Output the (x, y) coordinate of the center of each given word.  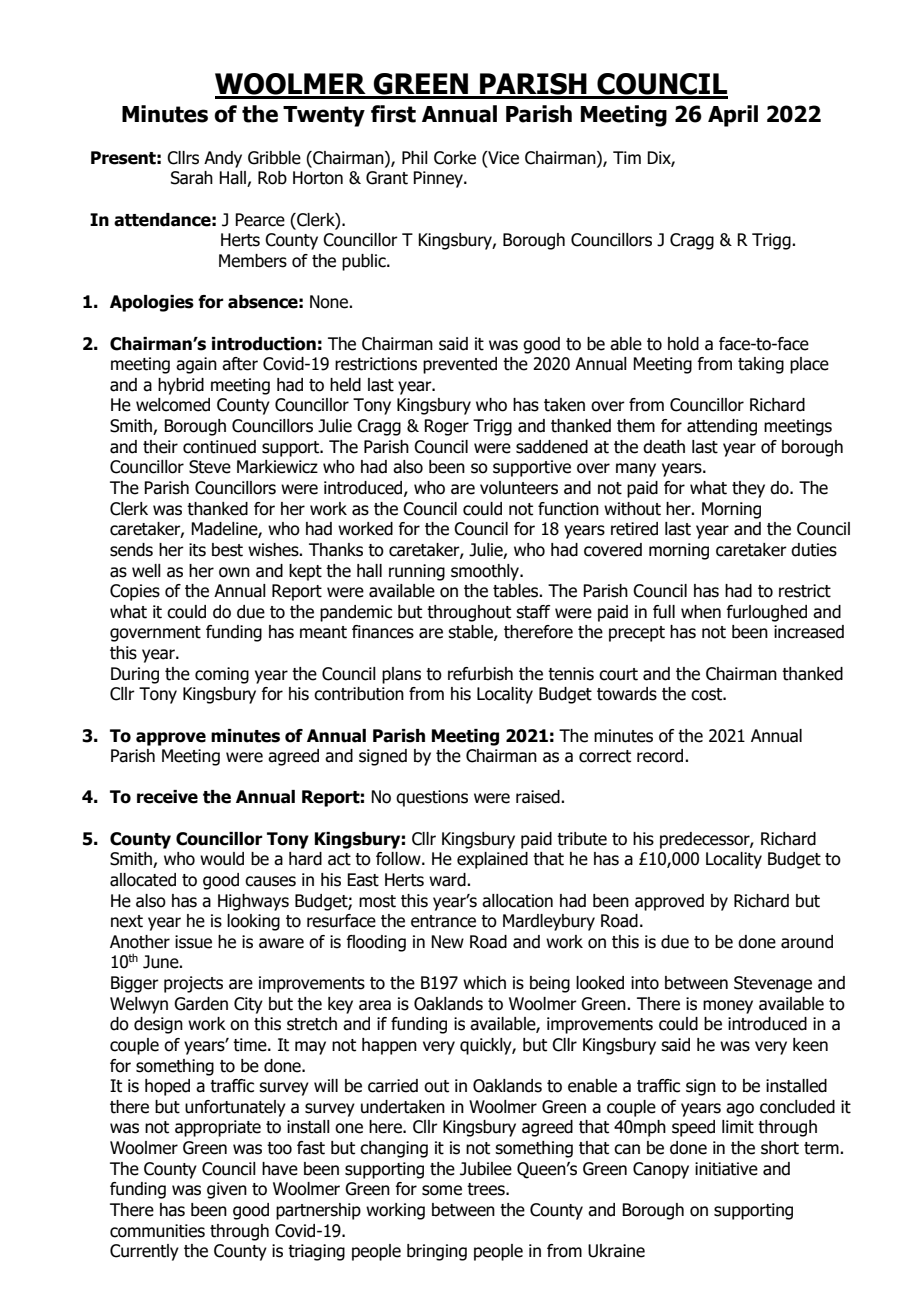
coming (222, 675)
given (227, 1190)
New (447, 942)
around (807, 942)
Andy (223, 159)
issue (193, 942)
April (733, 116)
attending (722, 427)
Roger (446, 427)
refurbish (480, 674)
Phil (415, 157)
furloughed (766, 613)
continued (219, 447)
